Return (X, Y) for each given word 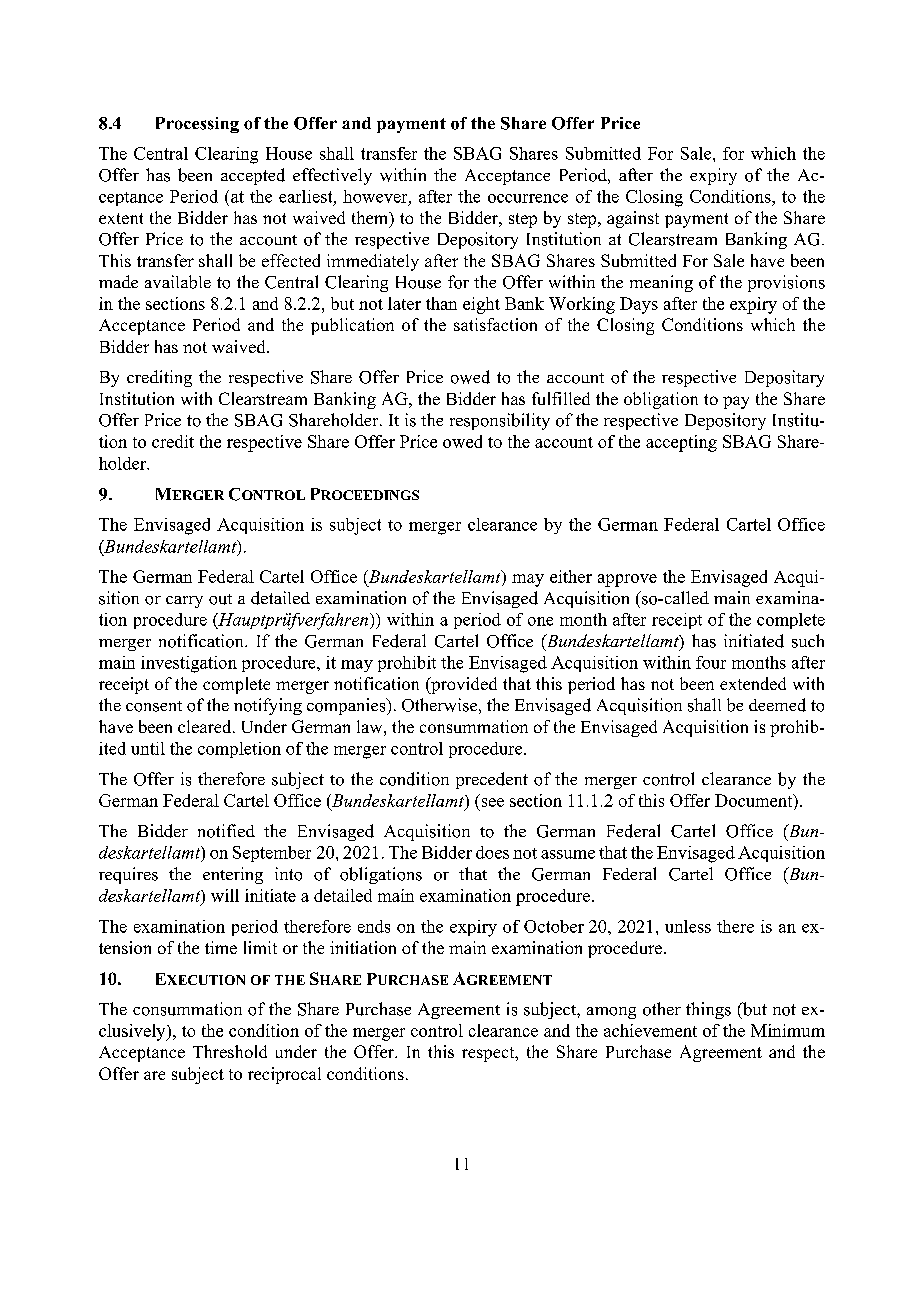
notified (226, 831)
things (708, 1010)
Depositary (784, 378)
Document (755, 802)
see (493, 802)
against (633, 219)
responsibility (500, 421)
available (178, 282)
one (540, 621)
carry (184, 602)
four (711, 662)
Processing (197, 125)
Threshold (230, 1051)
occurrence (528, 198)
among (611, 1013)
